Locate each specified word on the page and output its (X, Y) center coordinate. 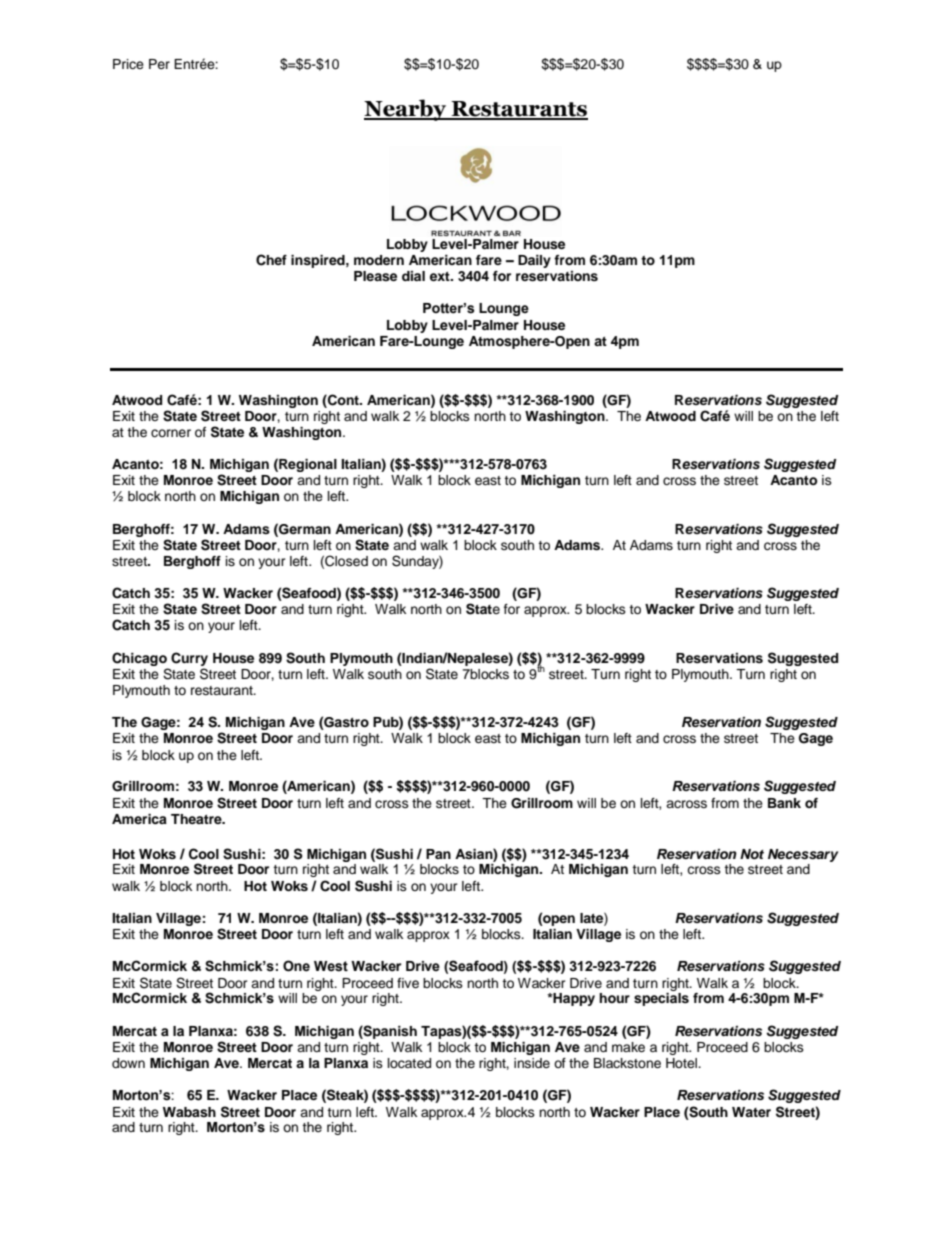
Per (159, 64)
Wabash (189, 1112)
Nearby (406, 110)
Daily (534, 261)
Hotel (683, 1063)
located (409, 1063)
